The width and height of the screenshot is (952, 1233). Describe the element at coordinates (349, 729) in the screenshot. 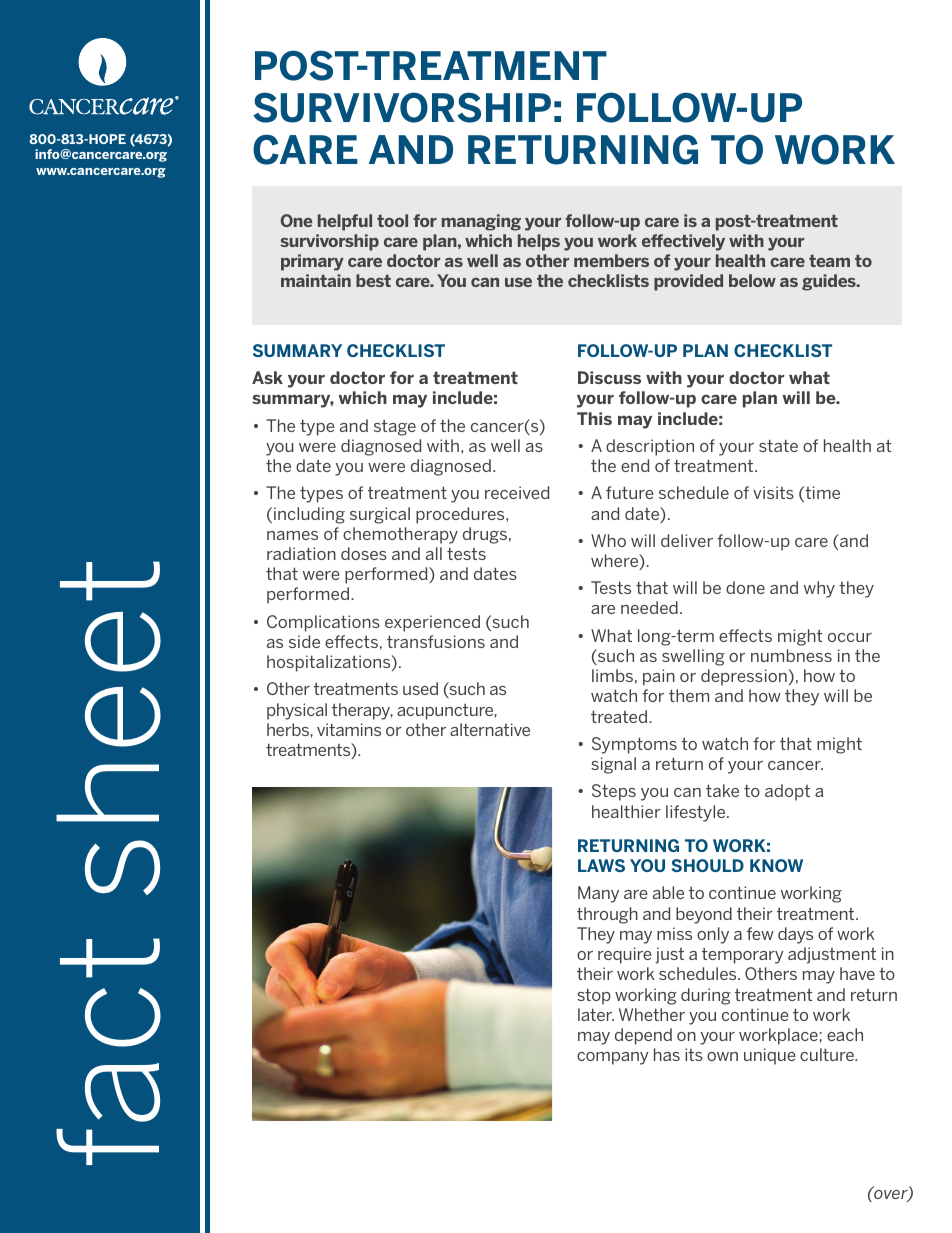

I see `vitamins` at that location.
